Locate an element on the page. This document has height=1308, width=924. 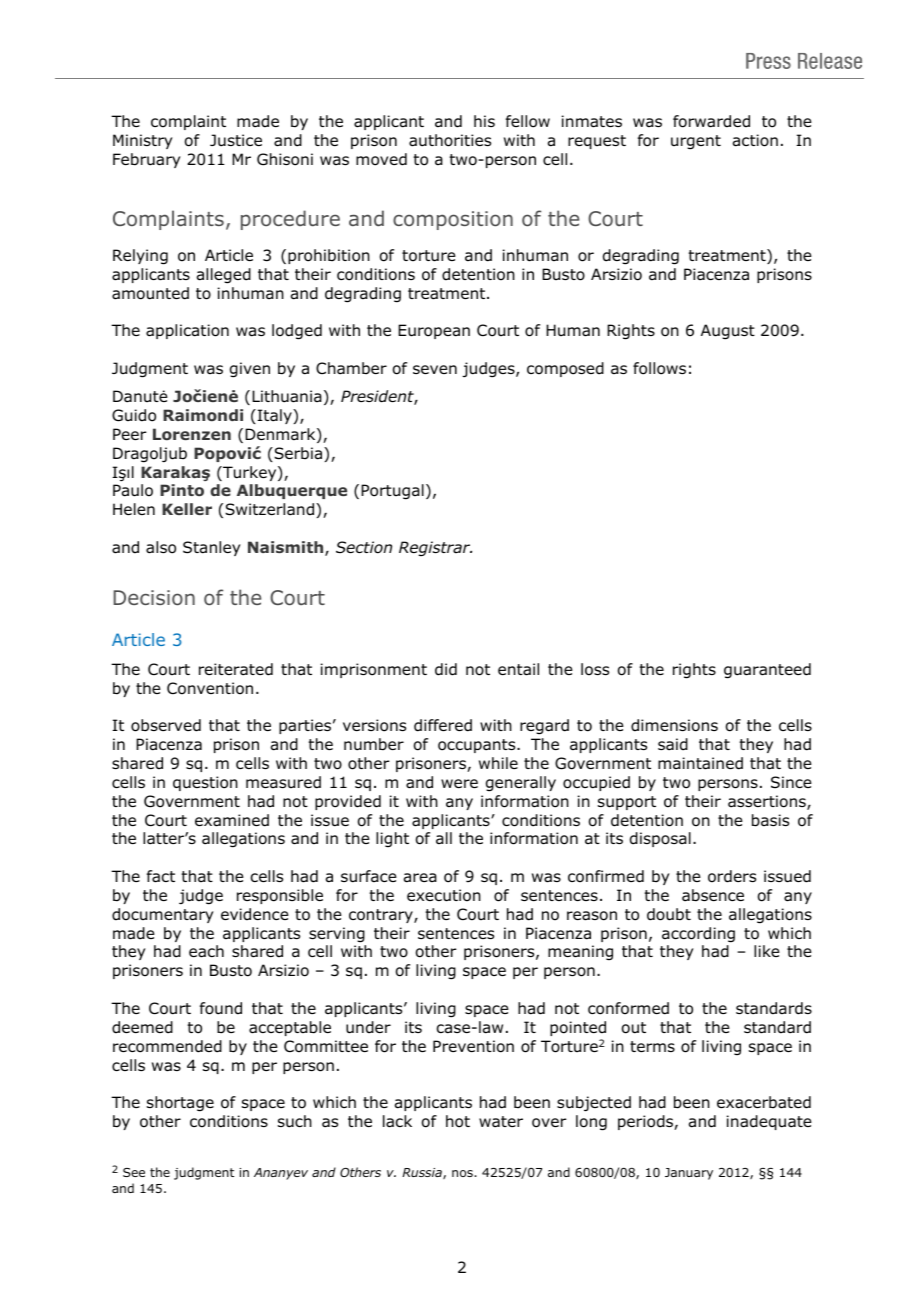
shortage is located at coordinates (180, 1104).
